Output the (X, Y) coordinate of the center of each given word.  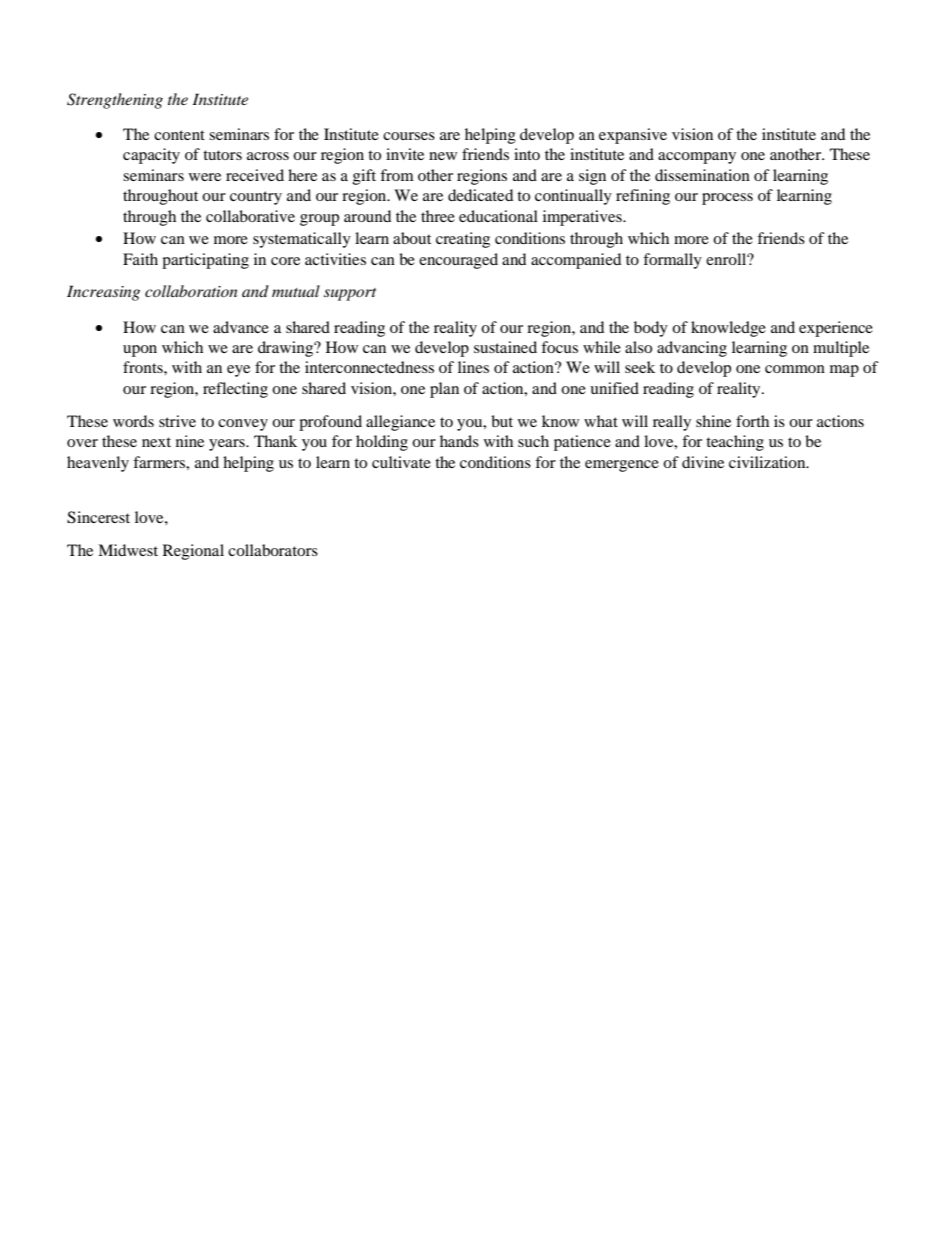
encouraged (458, 261)
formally (672, 261)
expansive (633, 136)
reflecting (235, 390)
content (179, 135)
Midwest (128, 550)
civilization (768, 462)
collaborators (273, 550)
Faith (140, 259)
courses (409, 136)
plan (444, 390)
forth (752, 421)
